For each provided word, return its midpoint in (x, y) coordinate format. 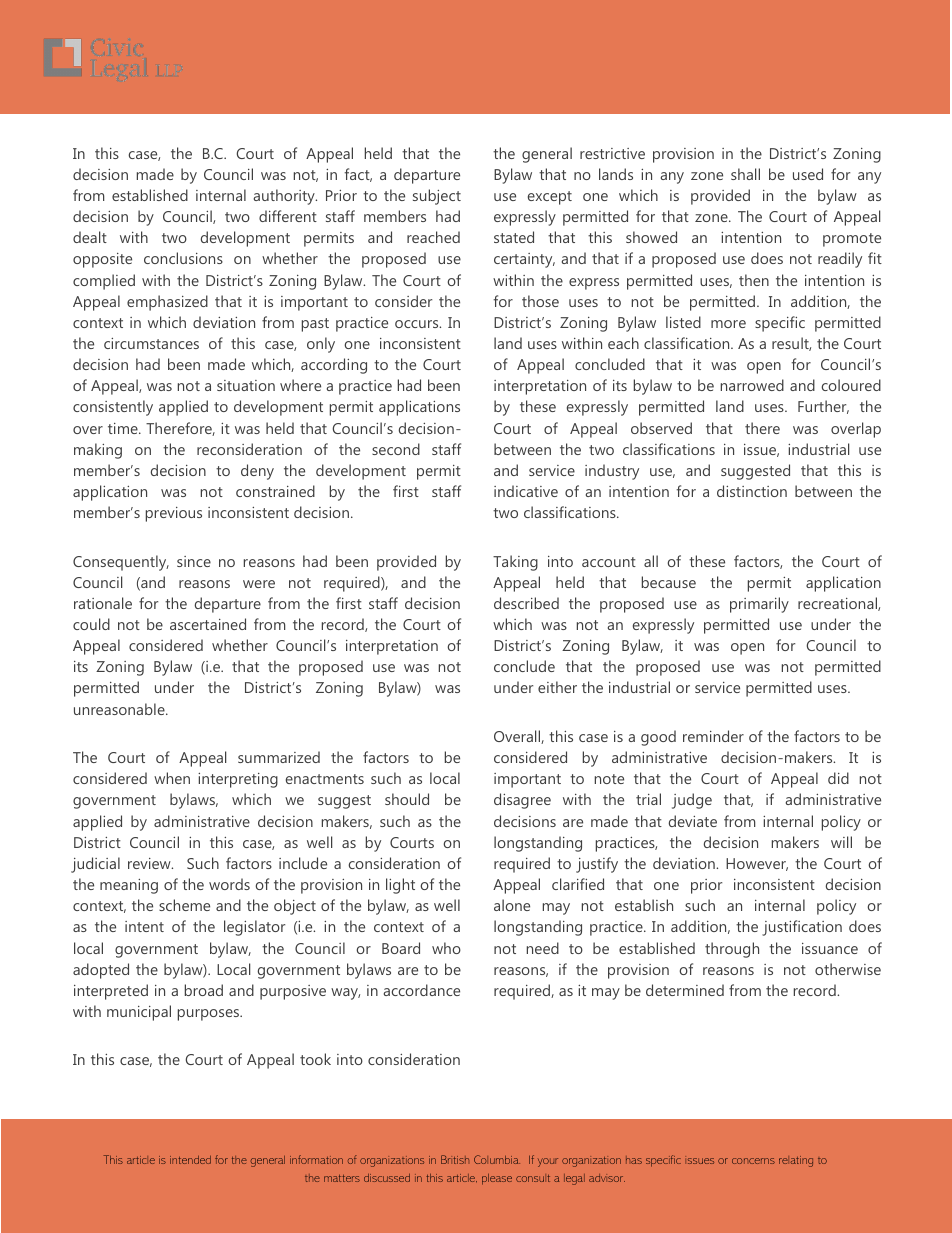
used (808, 174)
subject (437, 197)
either (557, 687)
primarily (759, 605)
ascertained (208, 624)
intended (190, 1160)
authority (285, 197)
